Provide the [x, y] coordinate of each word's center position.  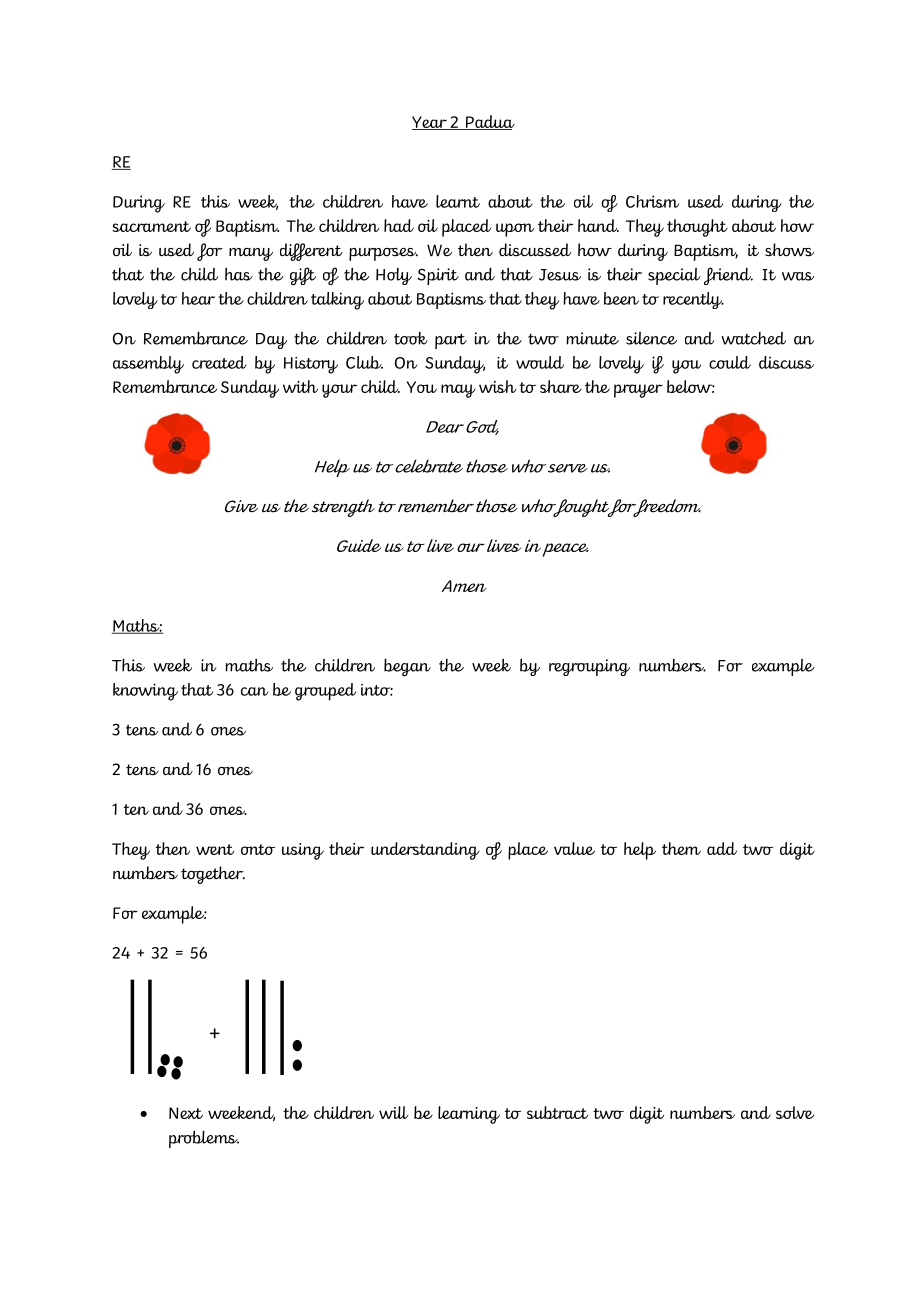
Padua [489, 122]
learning [469, 1115]
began [407, 667]
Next [186, 1113]
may [458, 391]
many [251, 254]
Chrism [652, 201]
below [691, 386]
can [255, 691]
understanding [425, 851]
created [219, 362]
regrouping [589, 667]
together [213, 875]
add [722, 848]
